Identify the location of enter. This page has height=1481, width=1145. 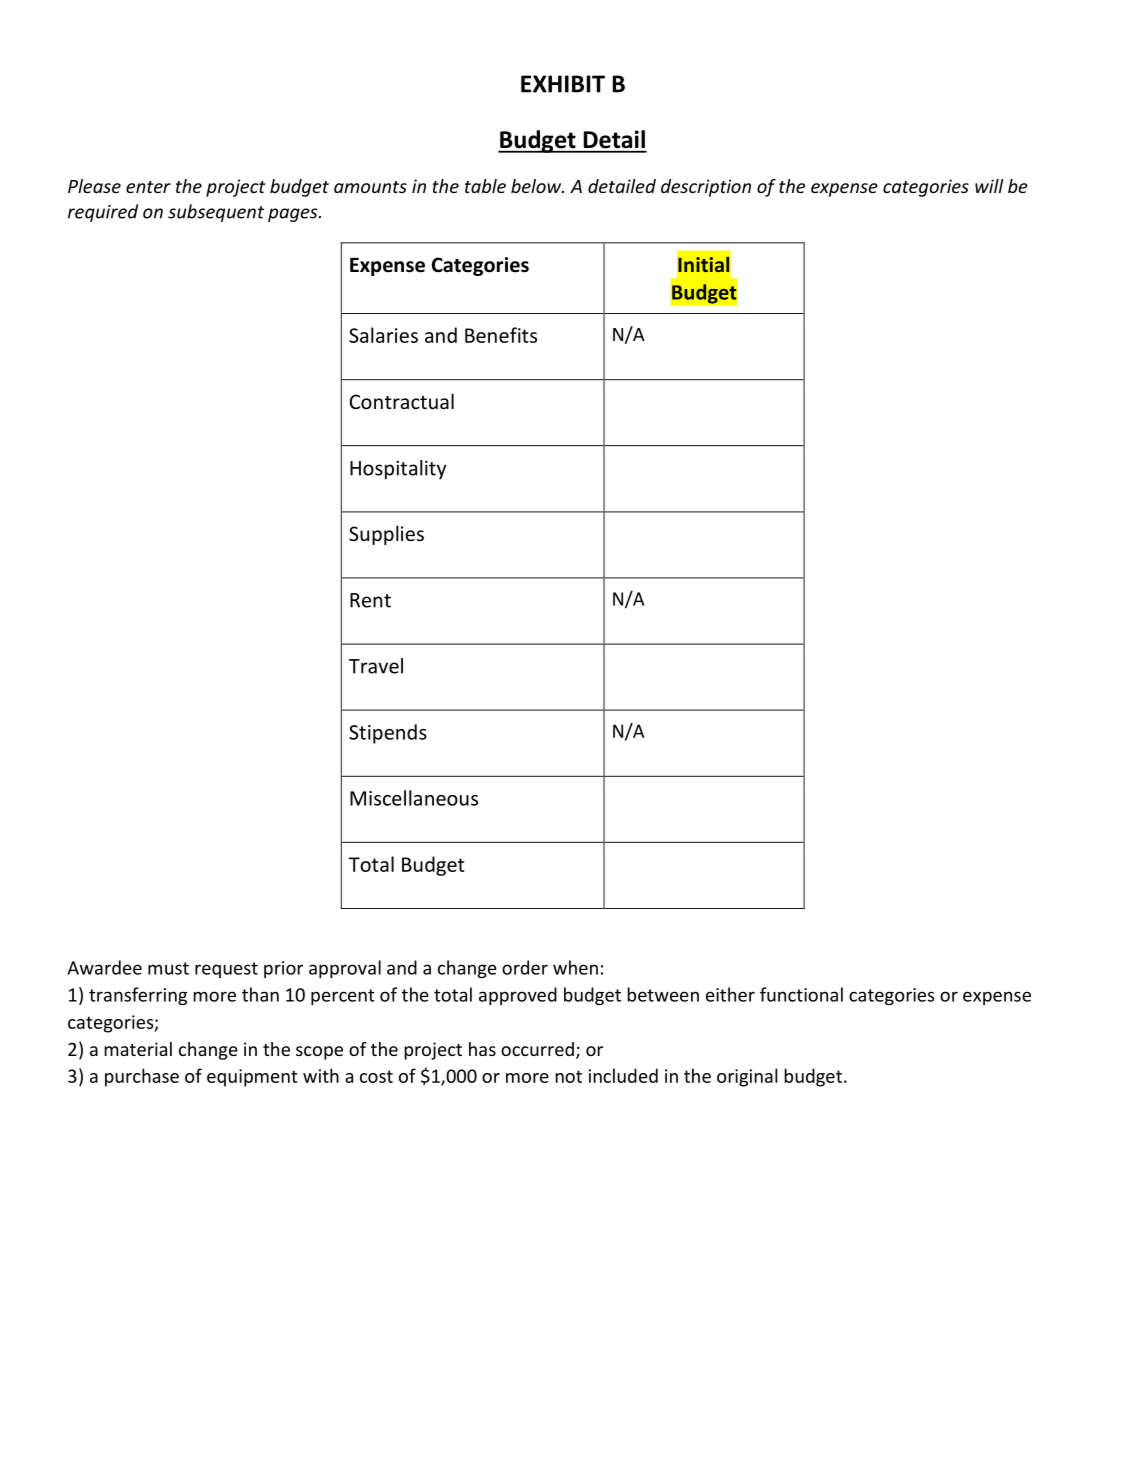
(148, 187).
